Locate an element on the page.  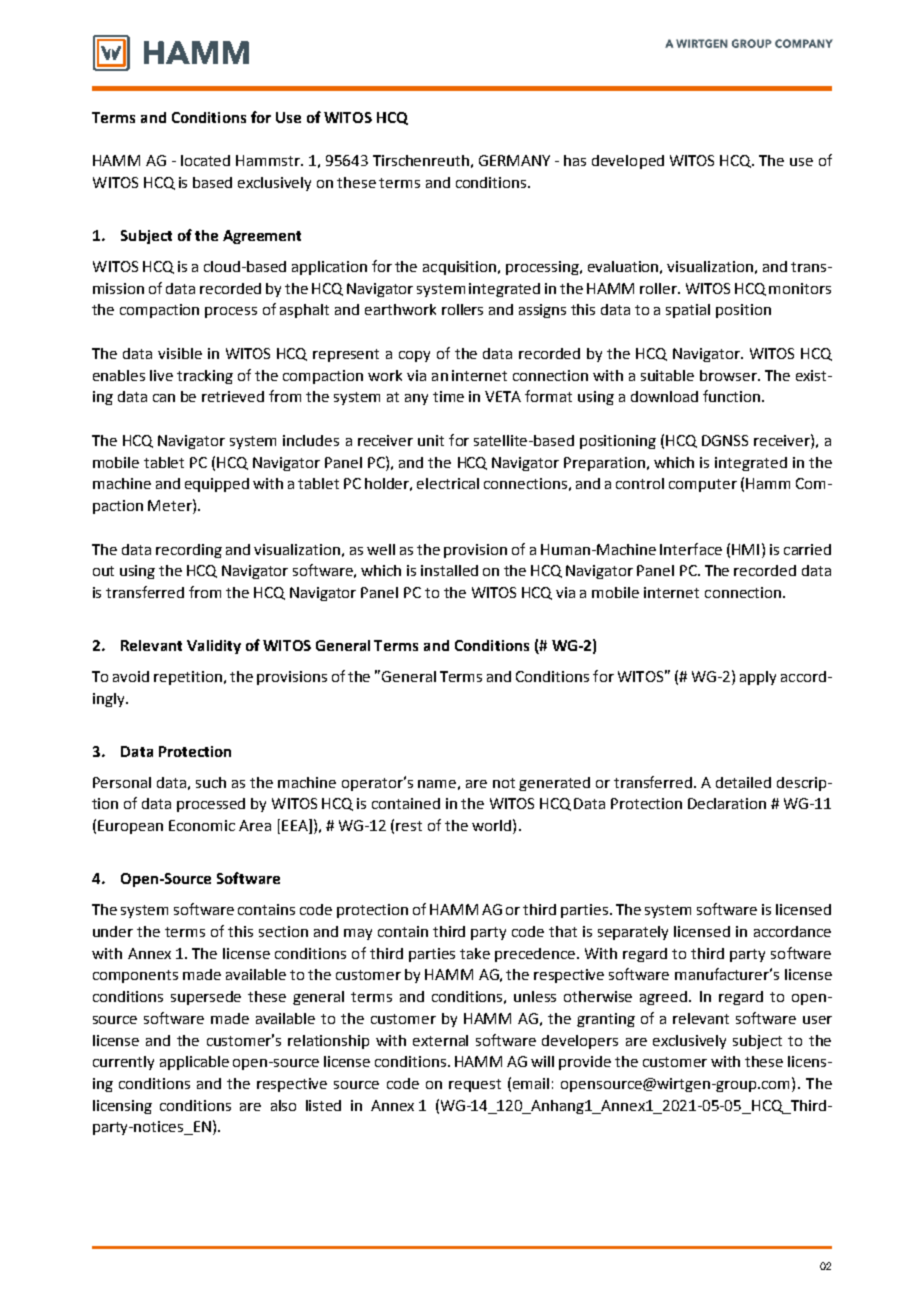
computer is located at coordinates (703, 485).
